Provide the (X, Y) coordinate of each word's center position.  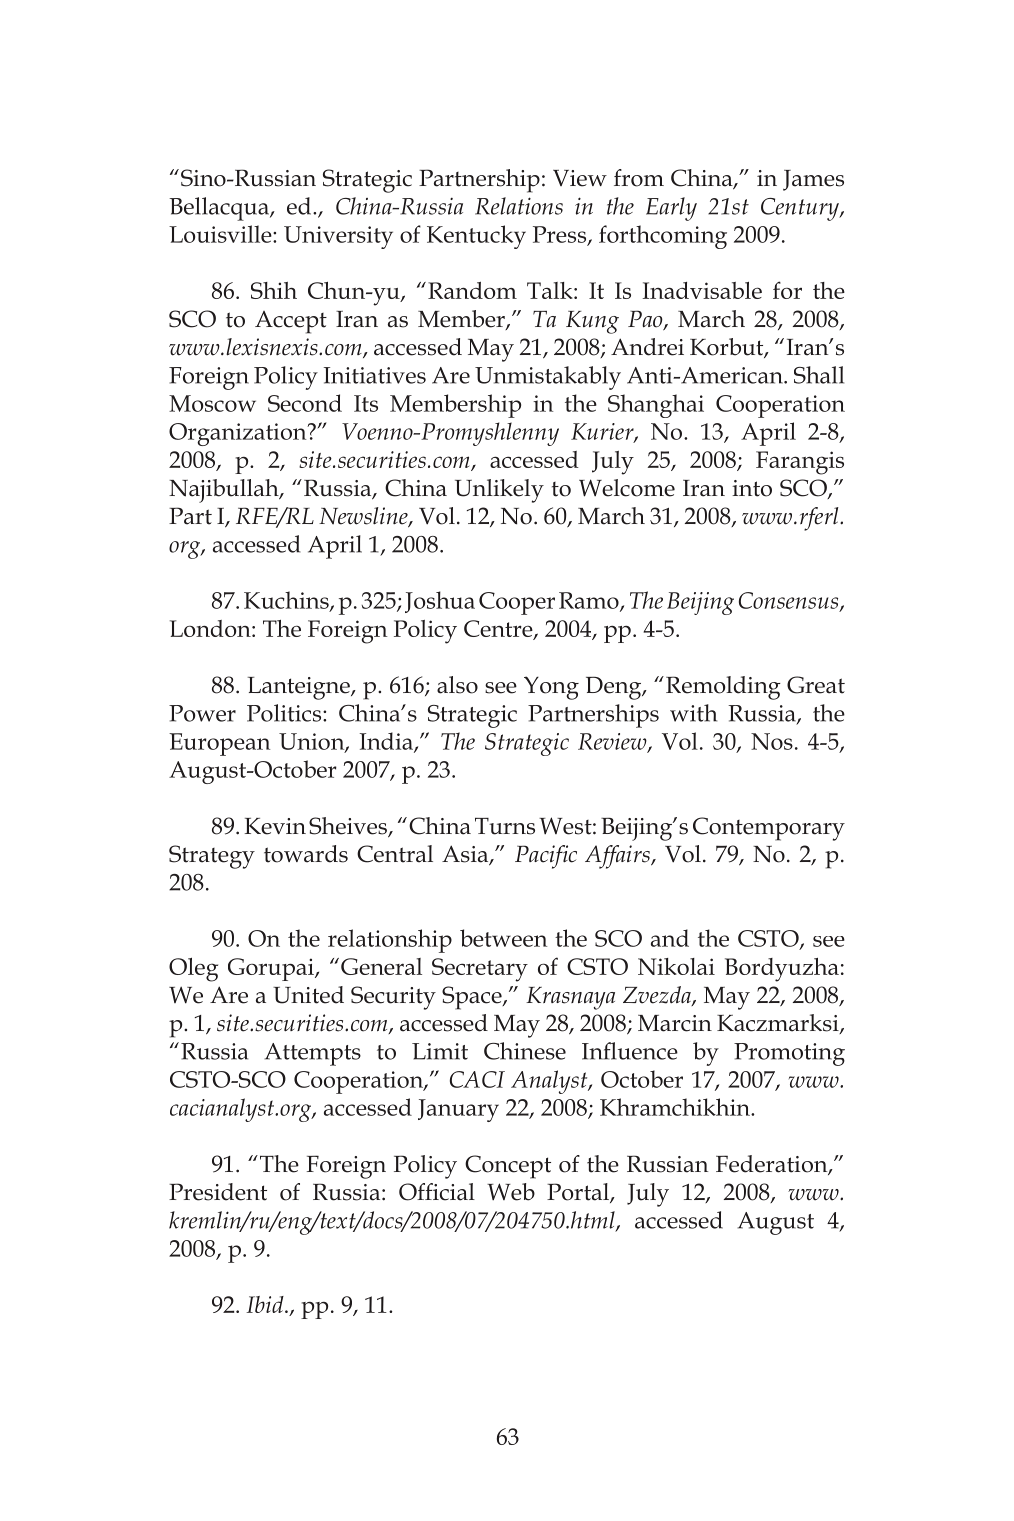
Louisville (221, 234)
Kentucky (476, 237)
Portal (579, 1193)
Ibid (266, 1304)
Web (511, 1192)
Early (671, 209)
